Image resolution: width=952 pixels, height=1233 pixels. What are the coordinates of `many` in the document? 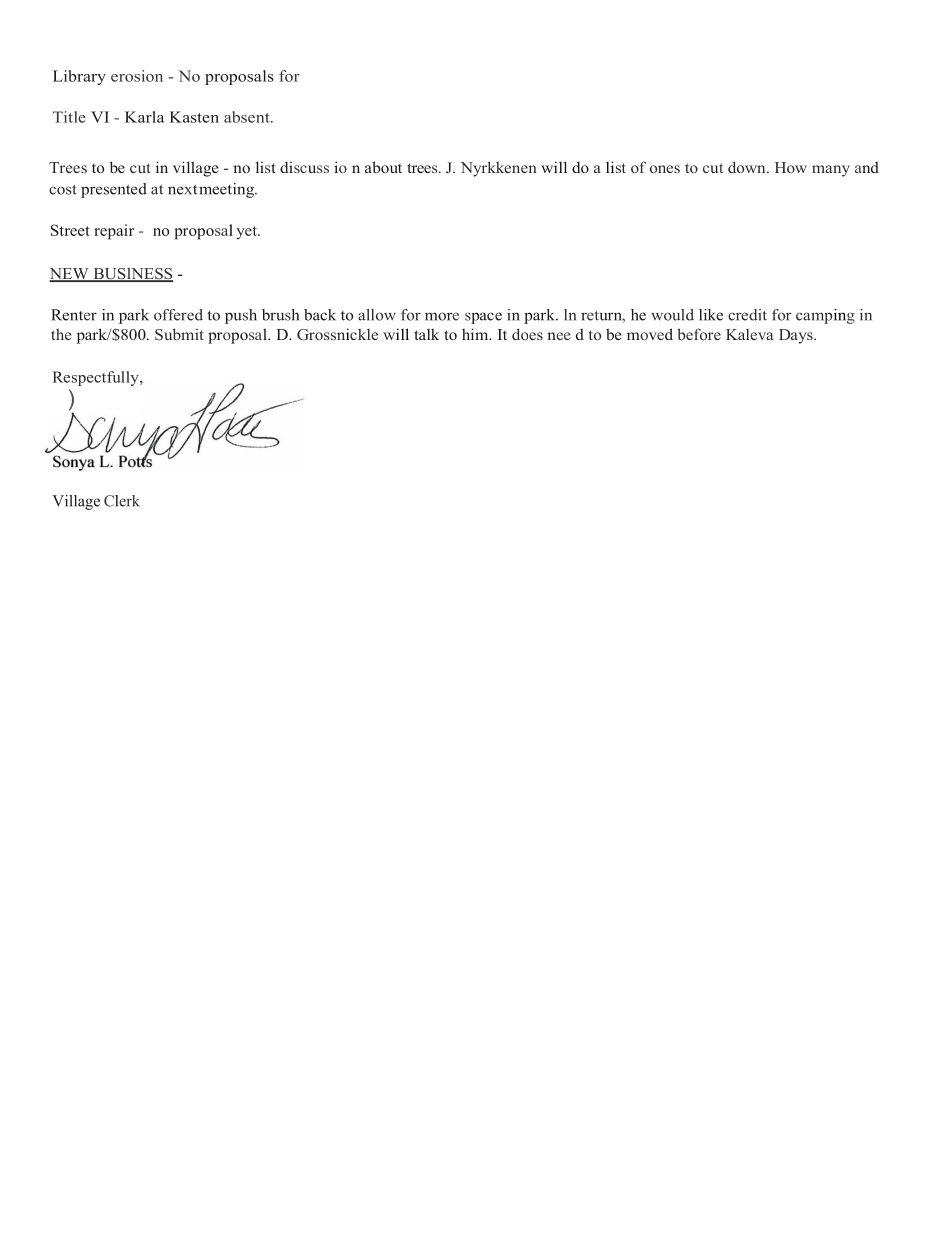 It's located at (831, 171).
